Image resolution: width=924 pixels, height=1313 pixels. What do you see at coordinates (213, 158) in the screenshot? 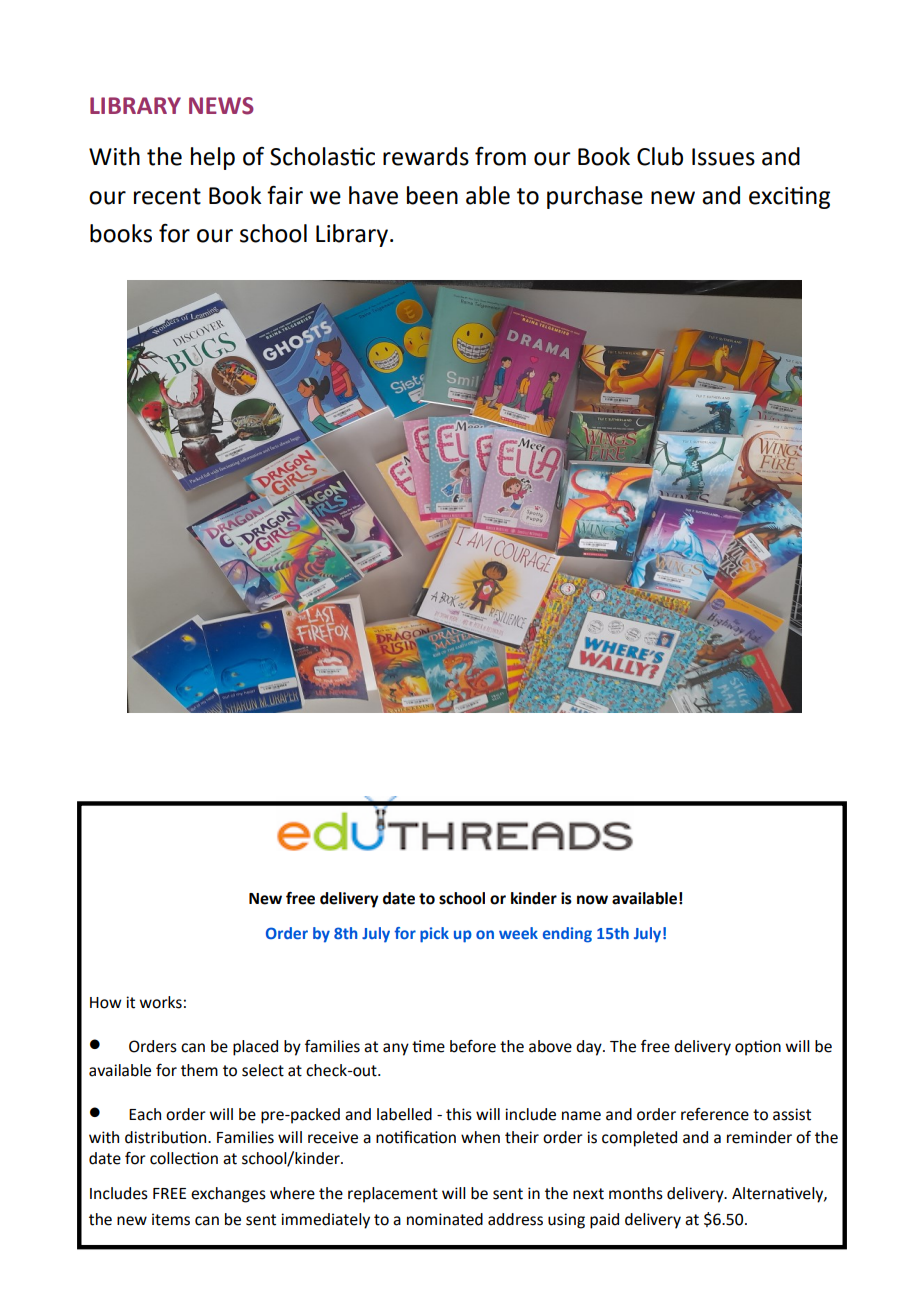
I see `help` at bounding box center [213, 158].
